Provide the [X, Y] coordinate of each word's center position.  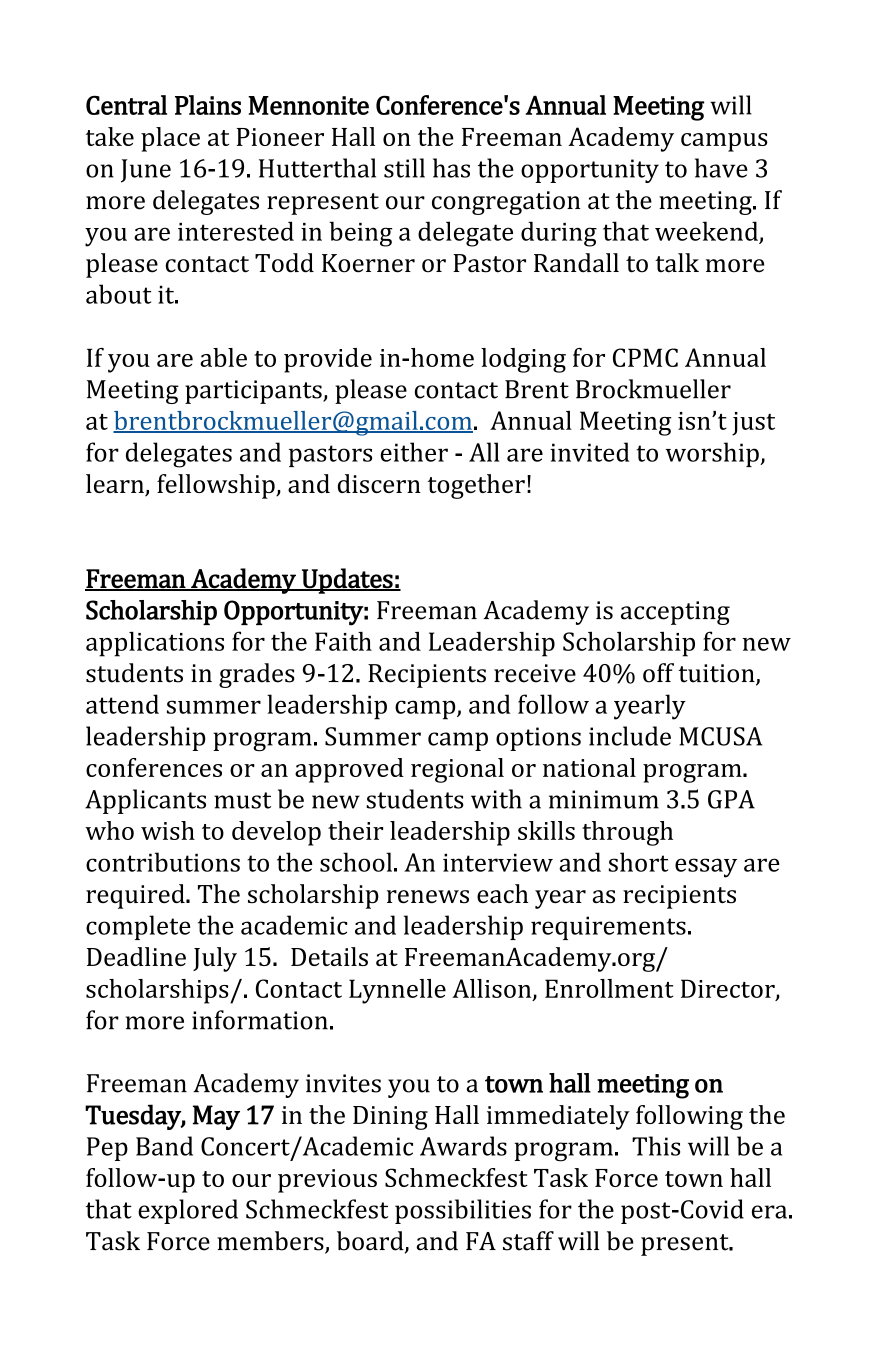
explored [188, 1211]
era [769, 1212]
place [170, 139]
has [451, 168]
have [721, 168]
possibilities [463, 1211]
